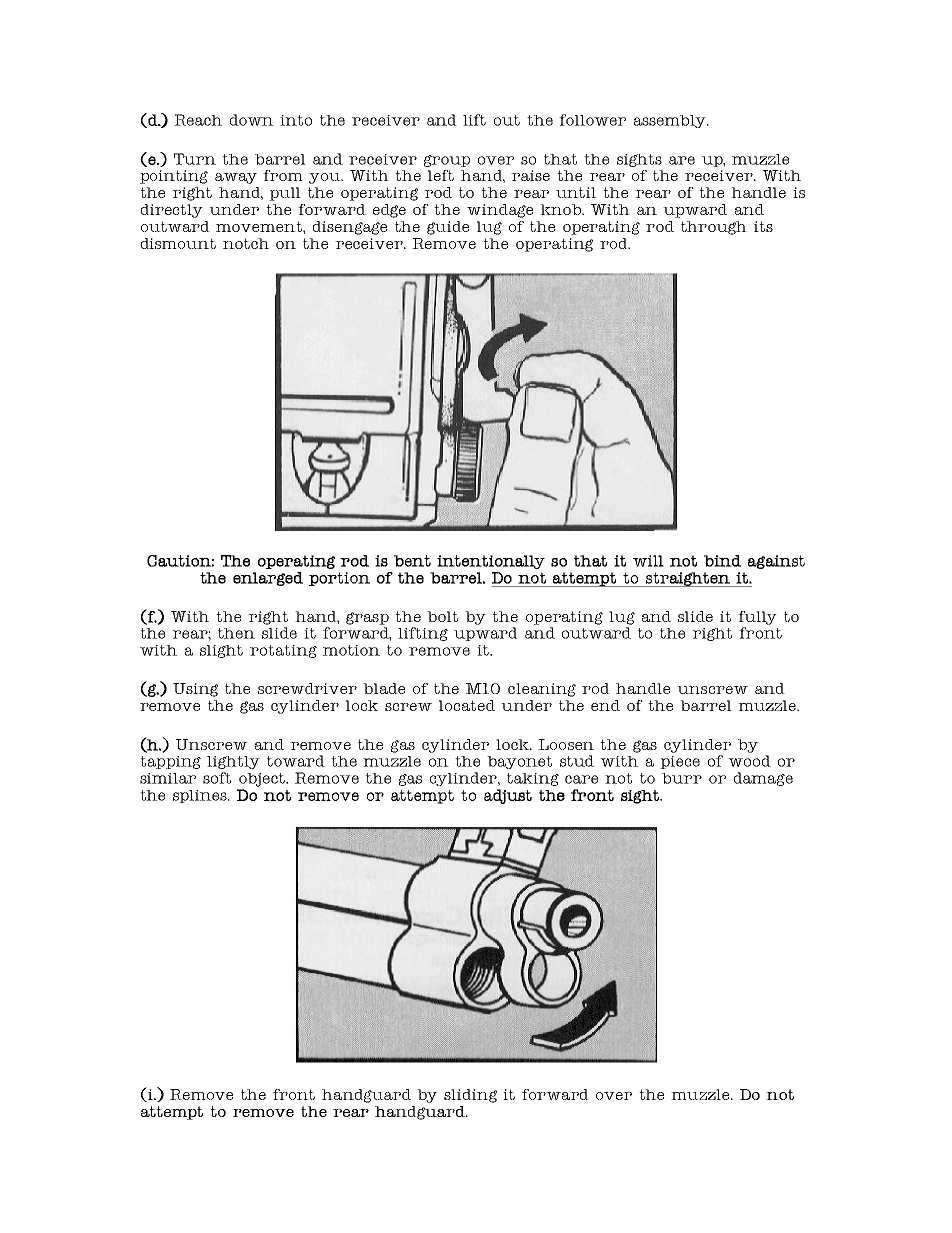 The image size is (952, 1233). I want to click on assembly, so click(671, 121).
